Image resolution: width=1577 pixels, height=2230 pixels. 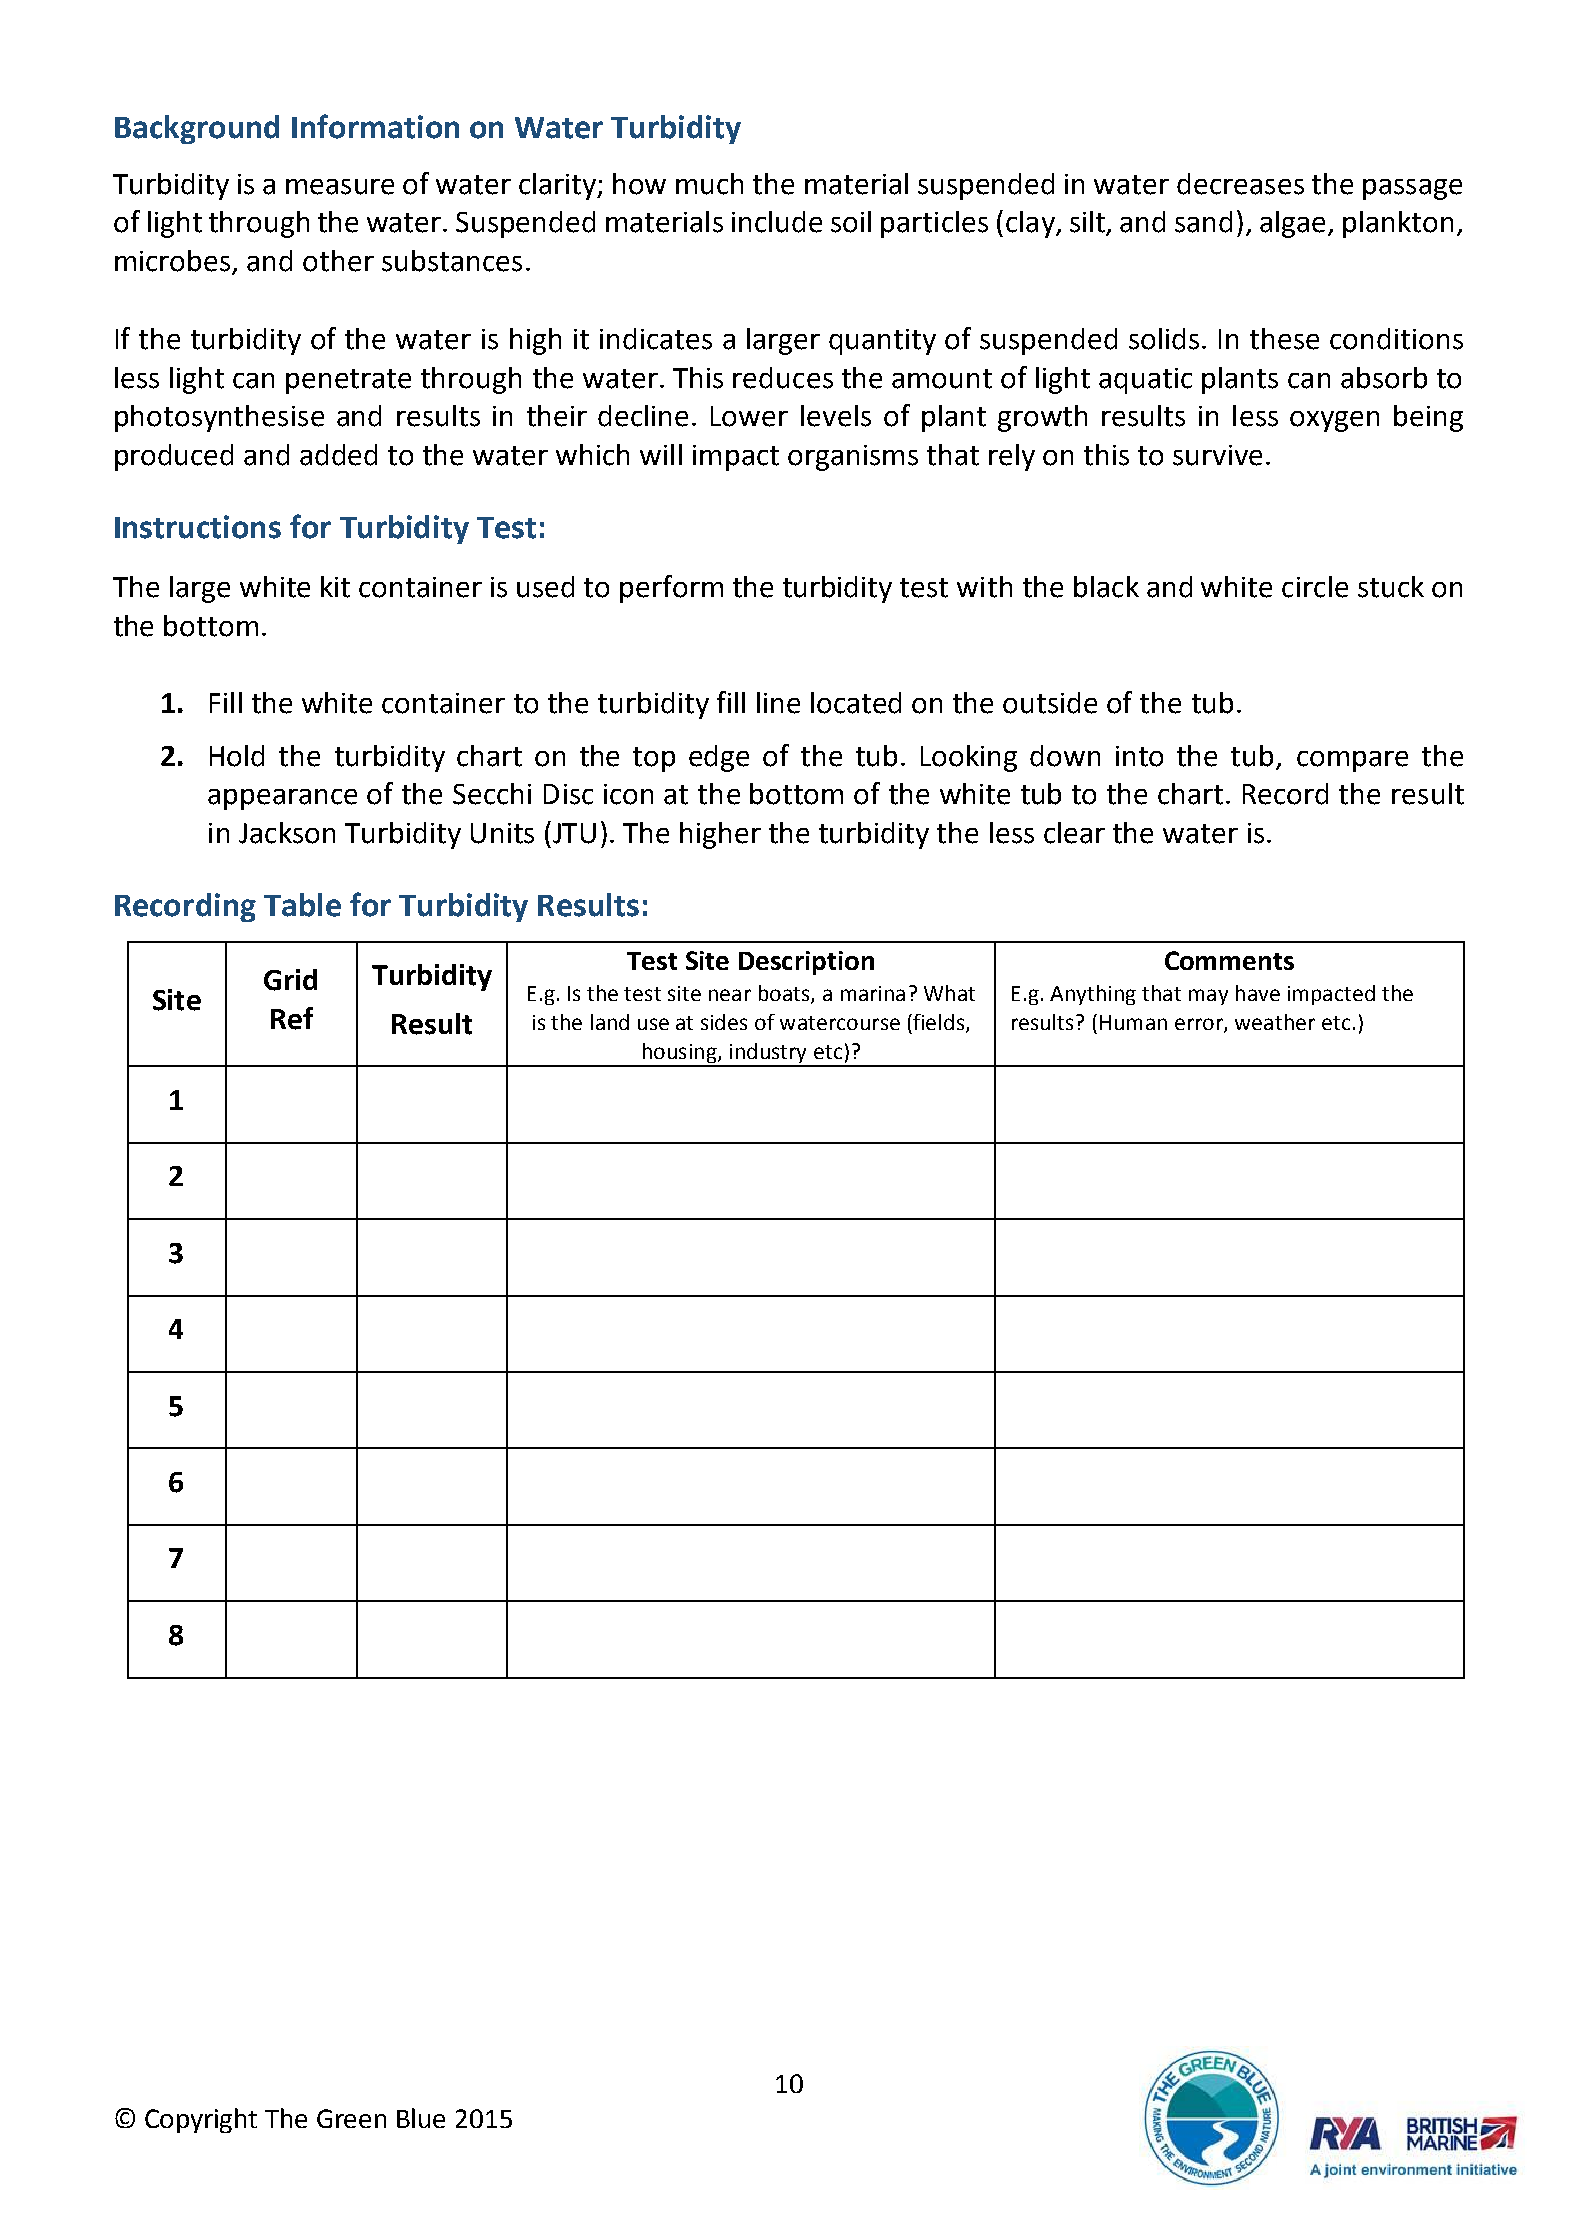 I want to click on measure, so click(x=340, y=187).
